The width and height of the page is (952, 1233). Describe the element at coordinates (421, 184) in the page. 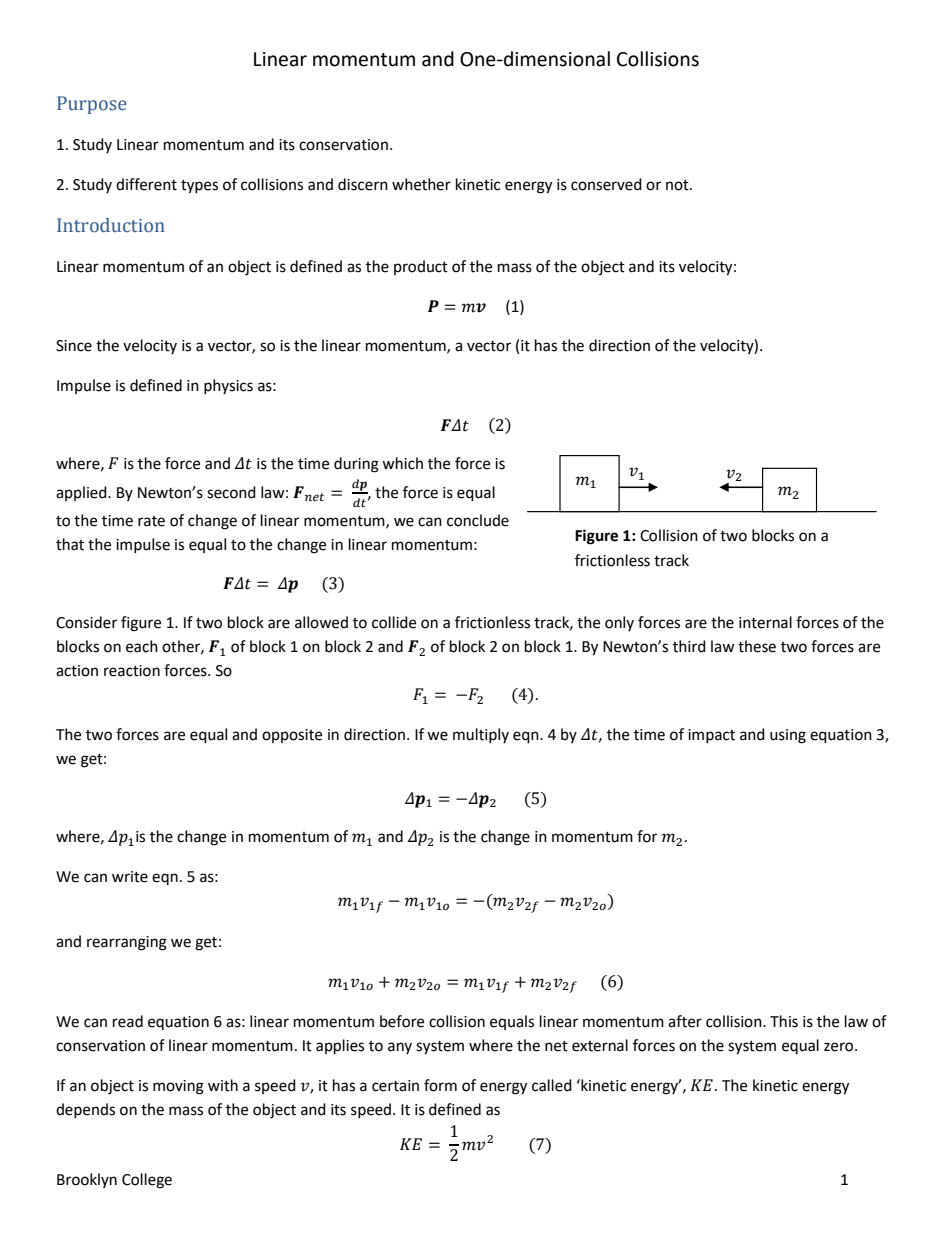

I see `whether` at that location.
